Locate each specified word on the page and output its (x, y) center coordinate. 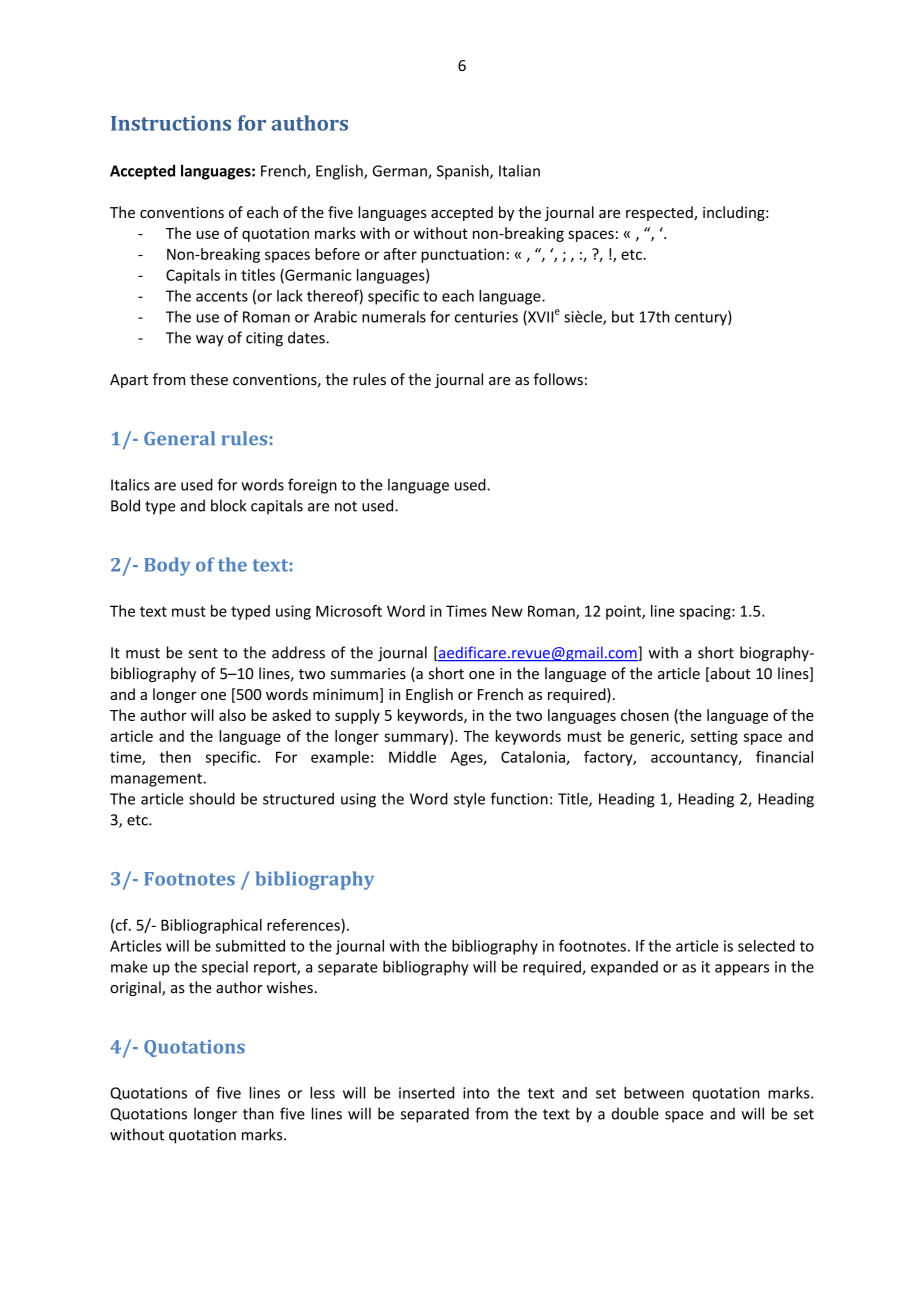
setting (714, 737)
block (228, 505)
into (476, 1093)
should (212, 798)
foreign (312, 486)
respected (660, 213)
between (654, 1092)
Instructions (171, 123)
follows (558, 379)
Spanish (464, 172)
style (469, 800)
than (258, 1113)
